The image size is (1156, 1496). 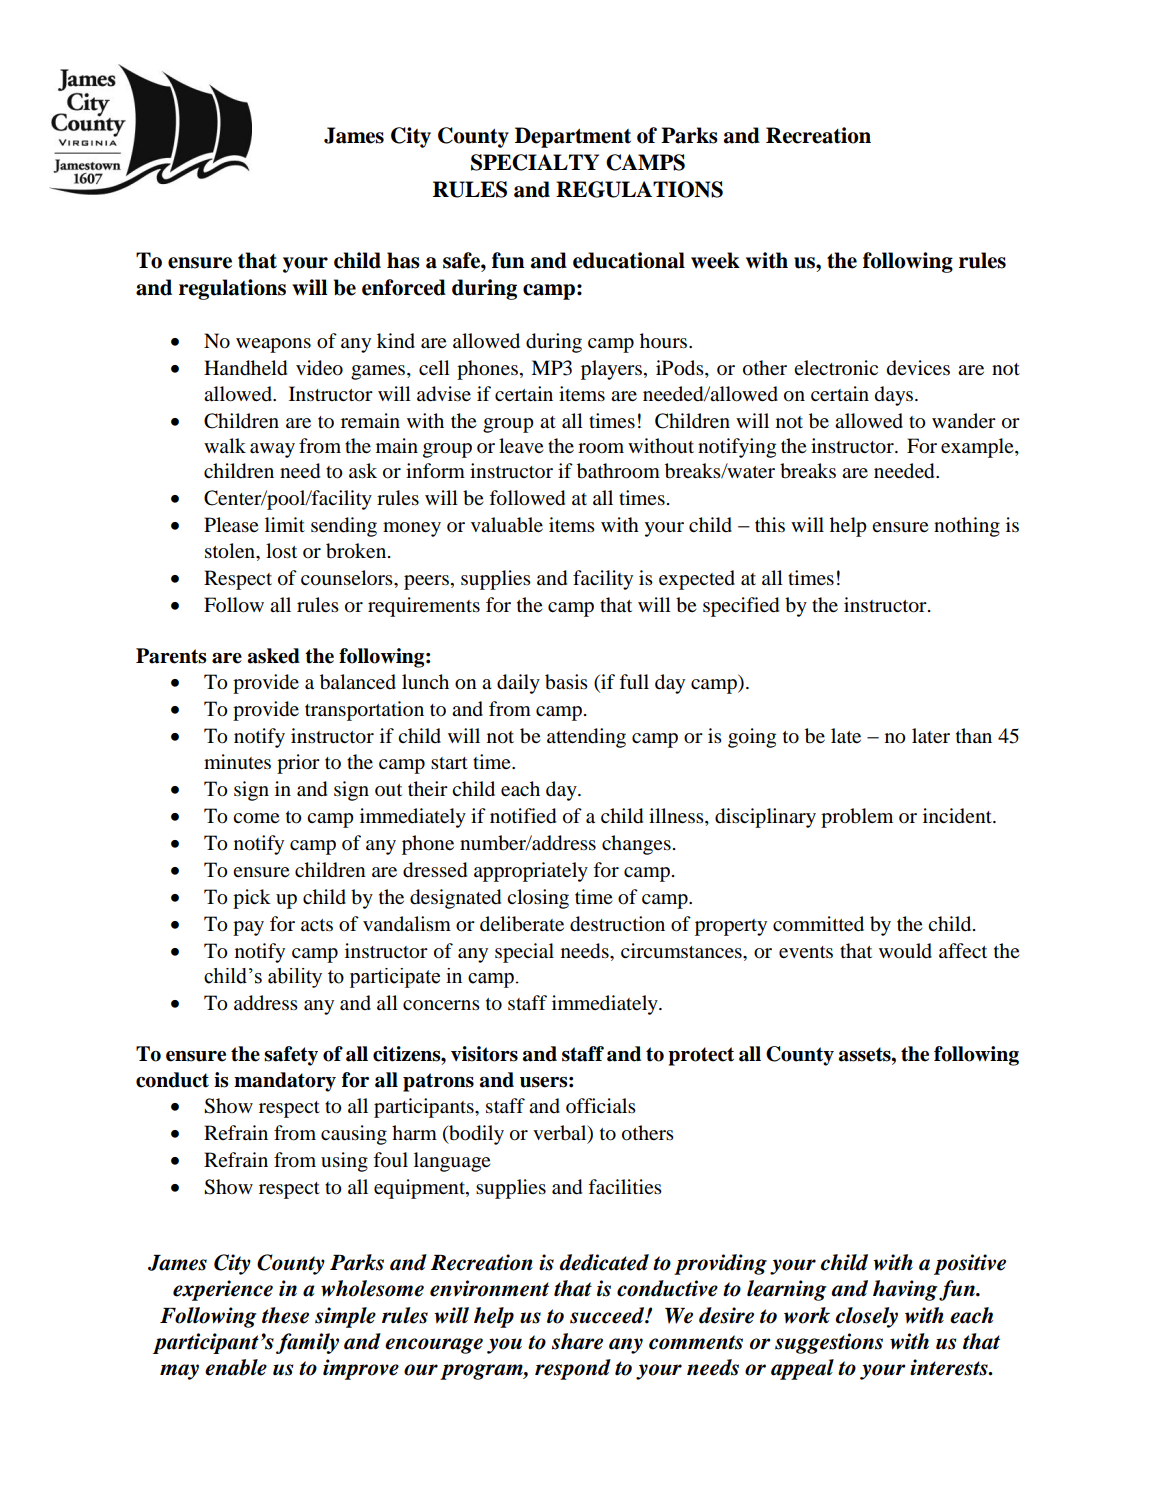 What do you see at coordinates (573, 137) in the image?
I see `Department` at bounding box center [573, 137].
